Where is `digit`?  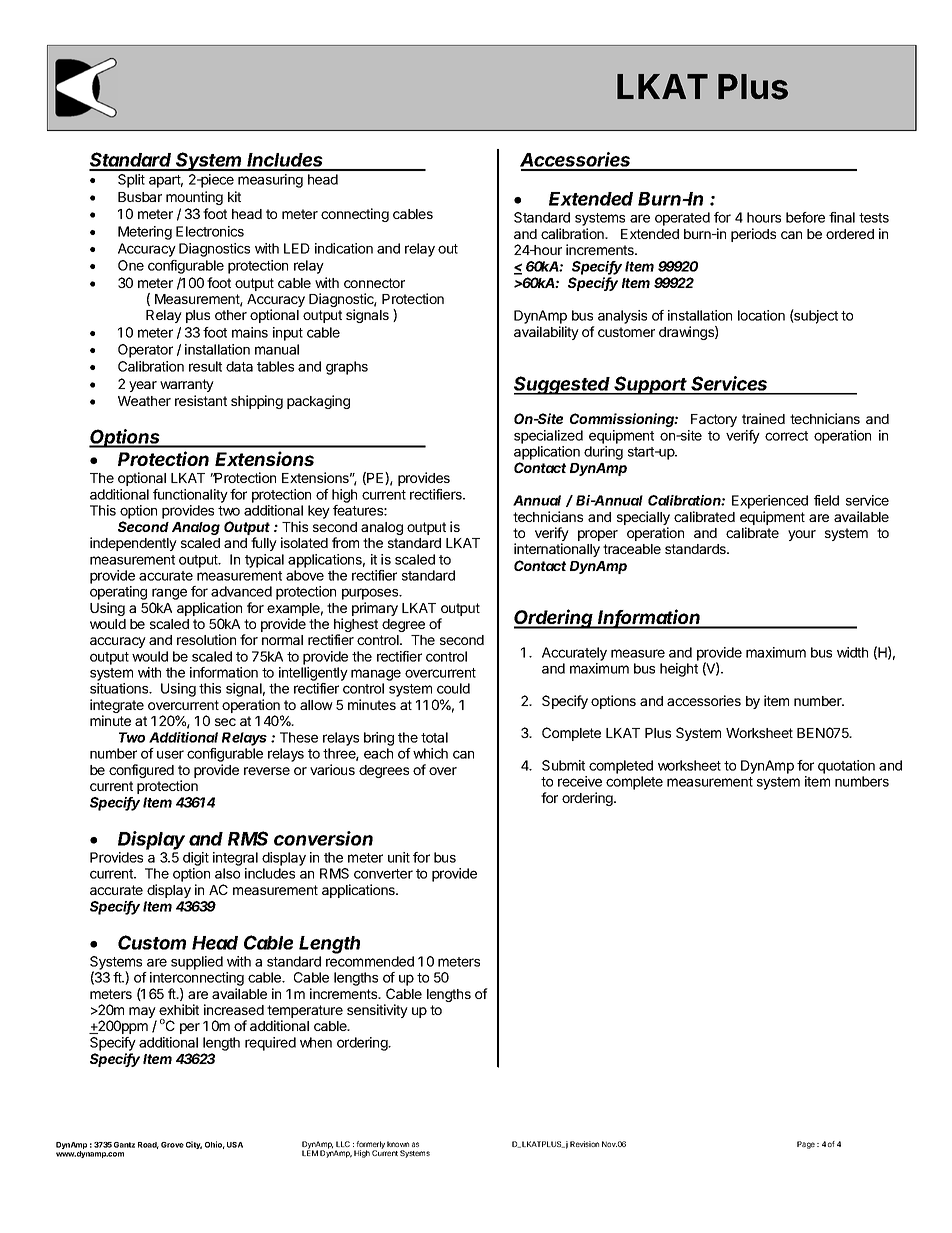 digit is located at coordinates (196, 859).
